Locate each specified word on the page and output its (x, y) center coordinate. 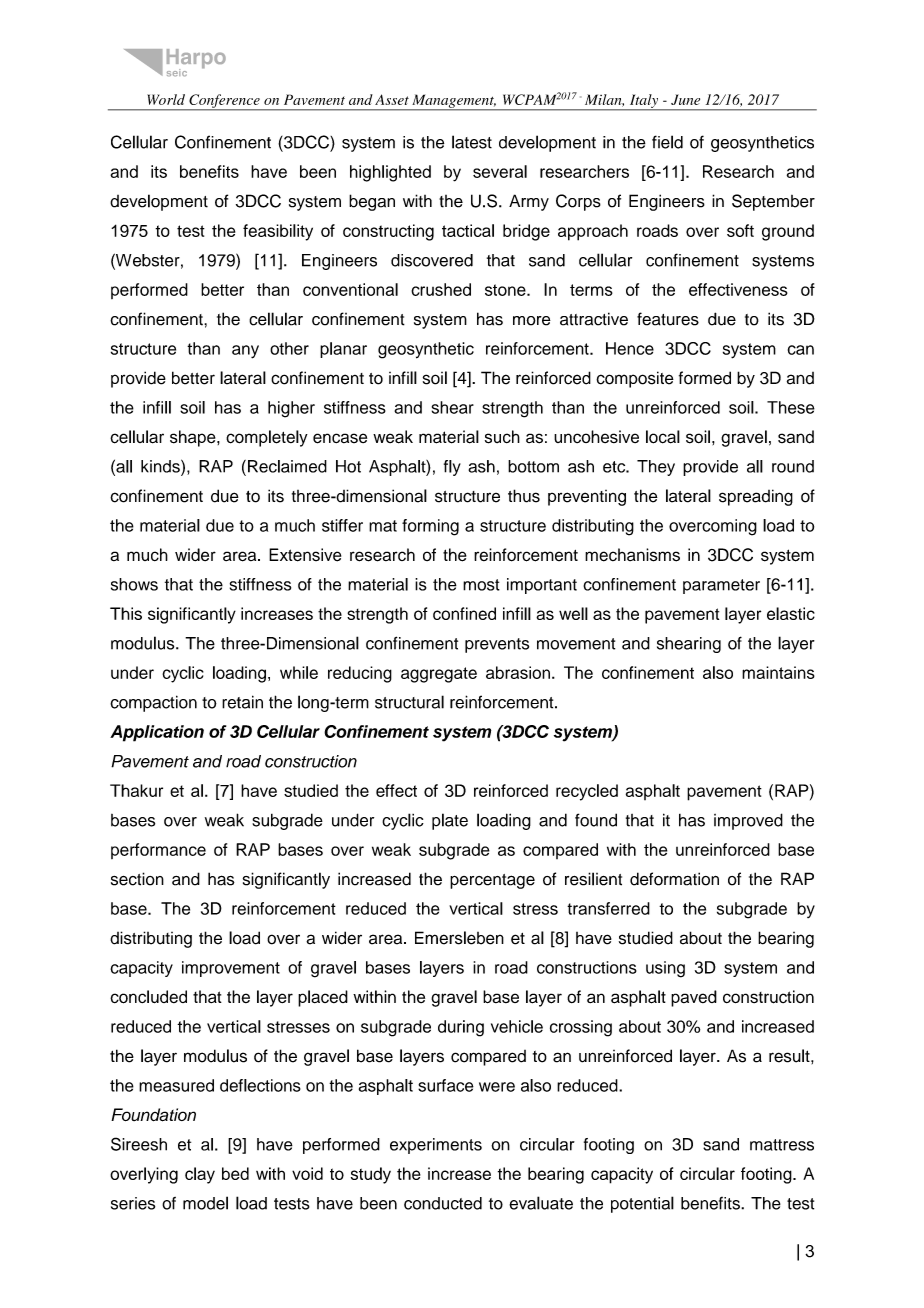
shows (134, 584)
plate (450, 821)
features (668, 319)
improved (748, 821)
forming (430, 527)
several (500, 171)
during (461, 1028)
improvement (231, 969)
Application (157, 733)
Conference (224, 102)
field (667, 142)
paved (694, 998)
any (245, 352)
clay (200, 1175)
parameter (721, 586)
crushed (441, 289)
